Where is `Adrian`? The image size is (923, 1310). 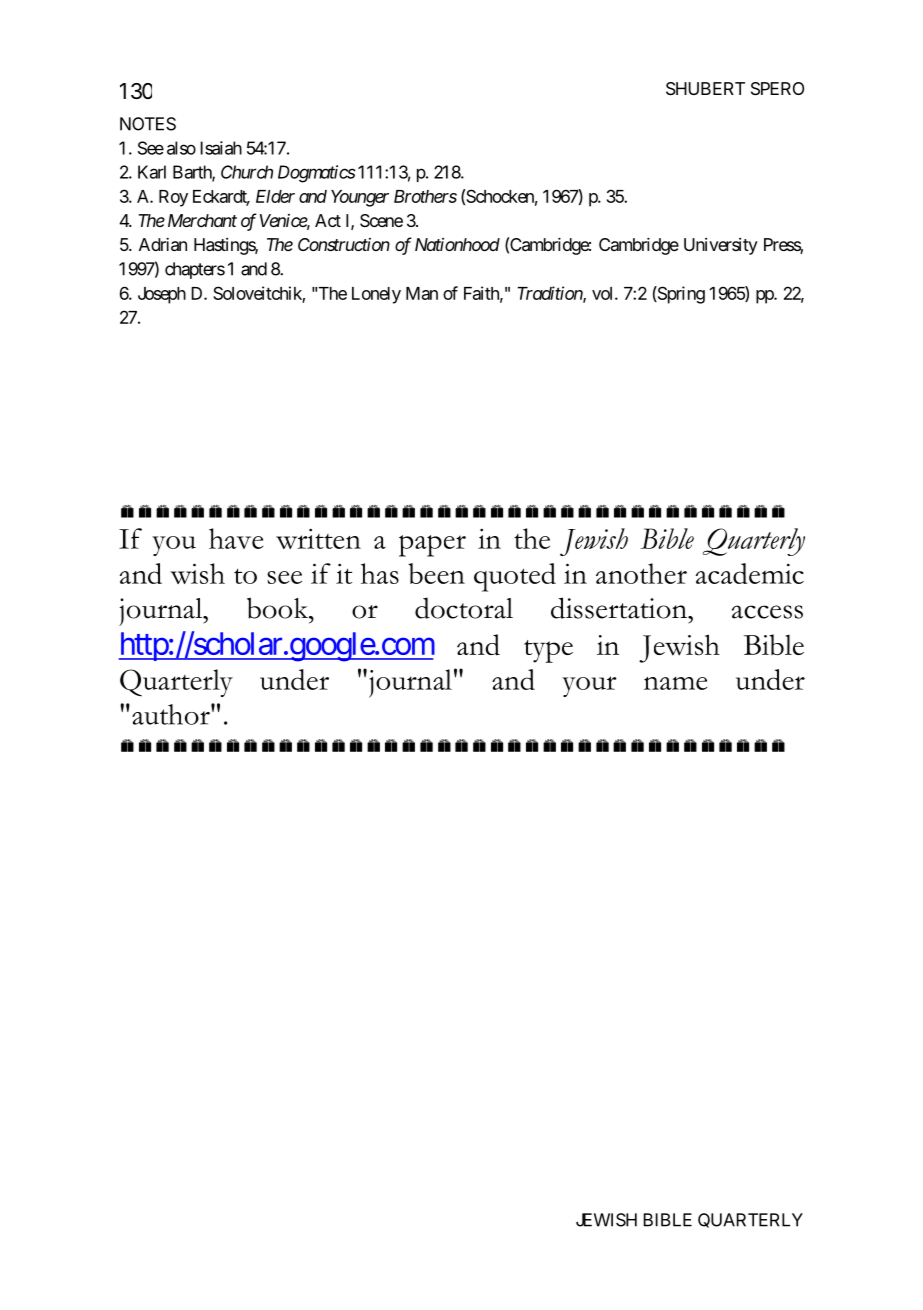 Adrian is located at coordinates (163, 244).
